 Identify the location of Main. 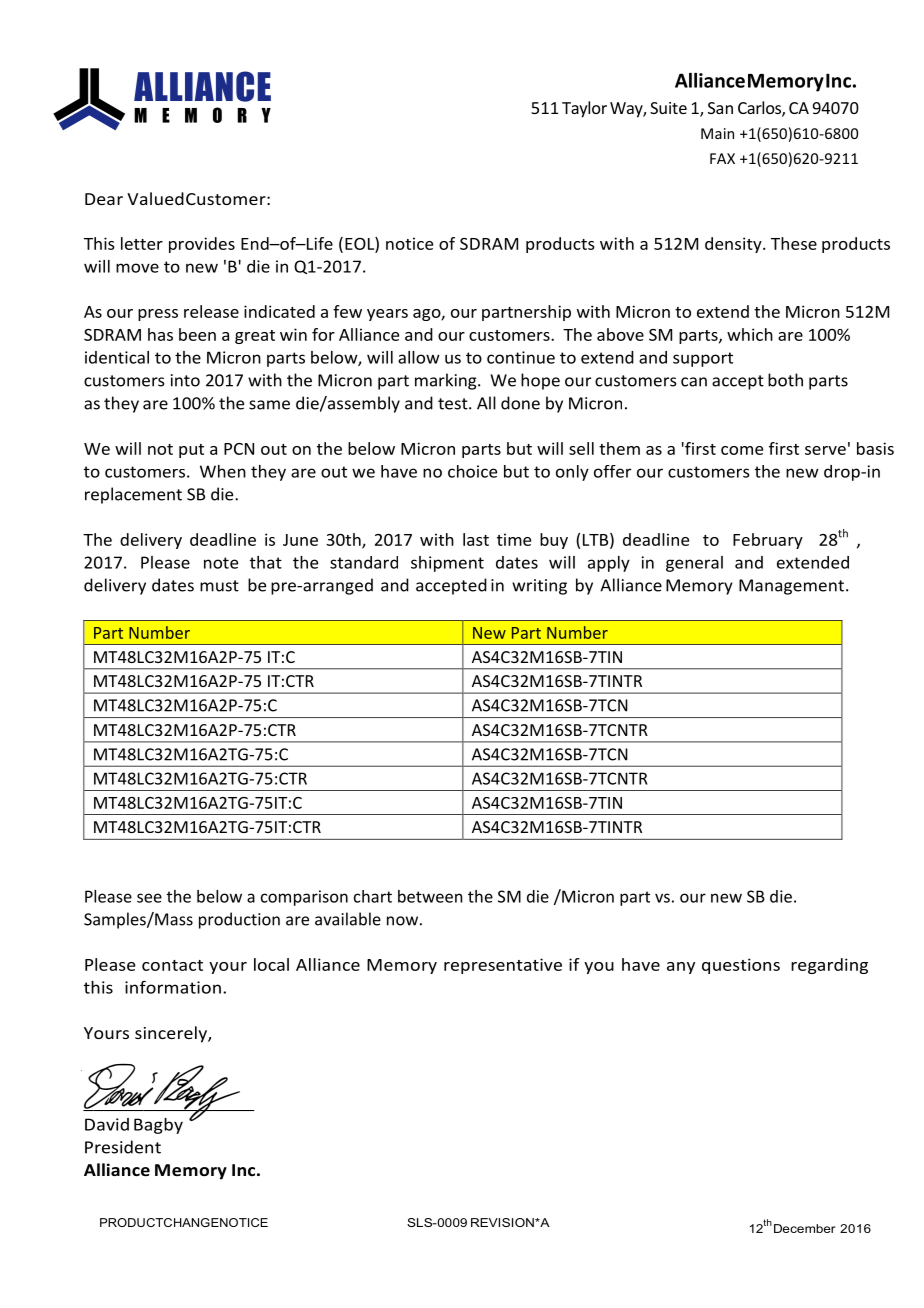
(717, 133).
